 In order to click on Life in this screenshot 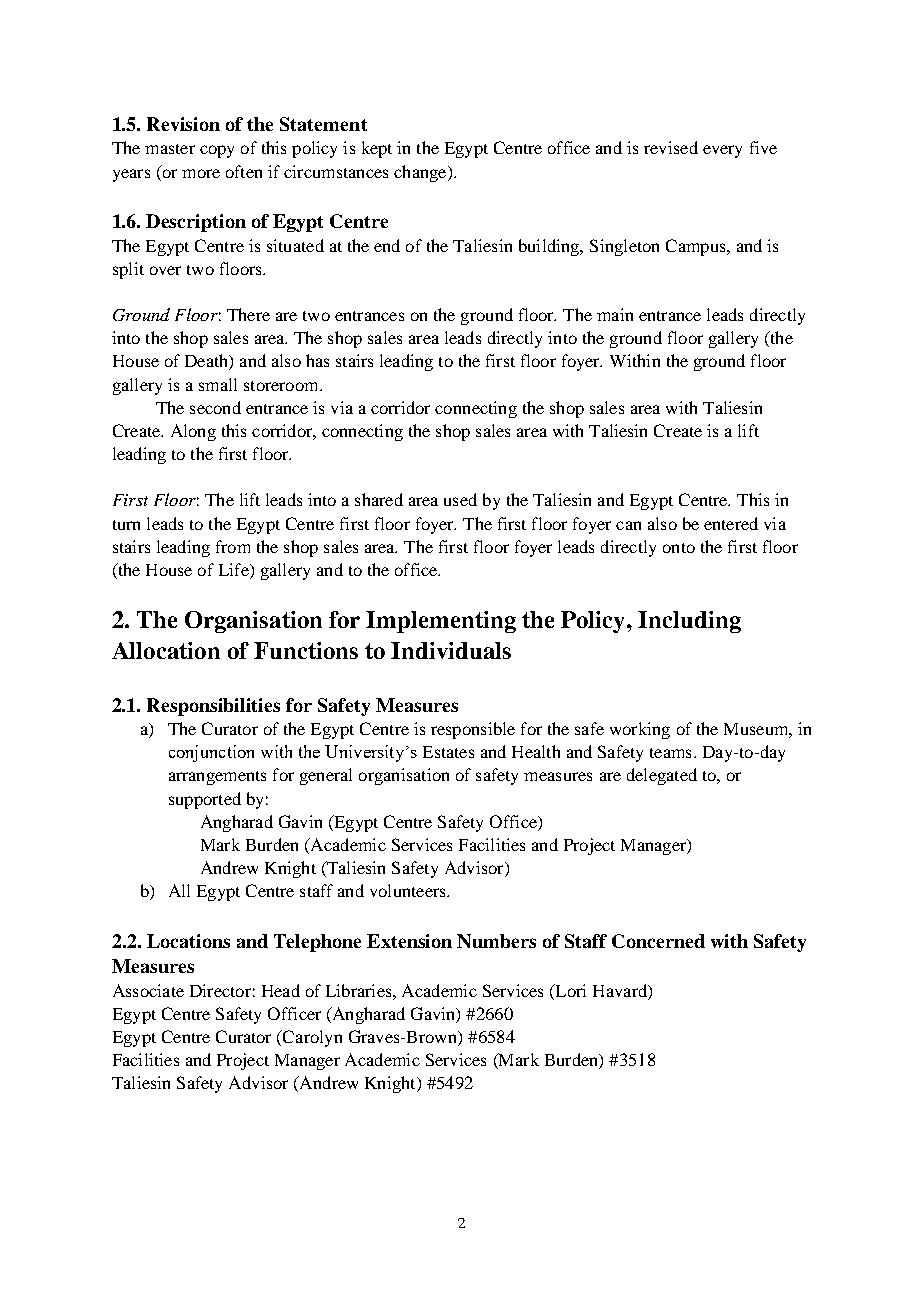, I will do `click(235, 569)`.
